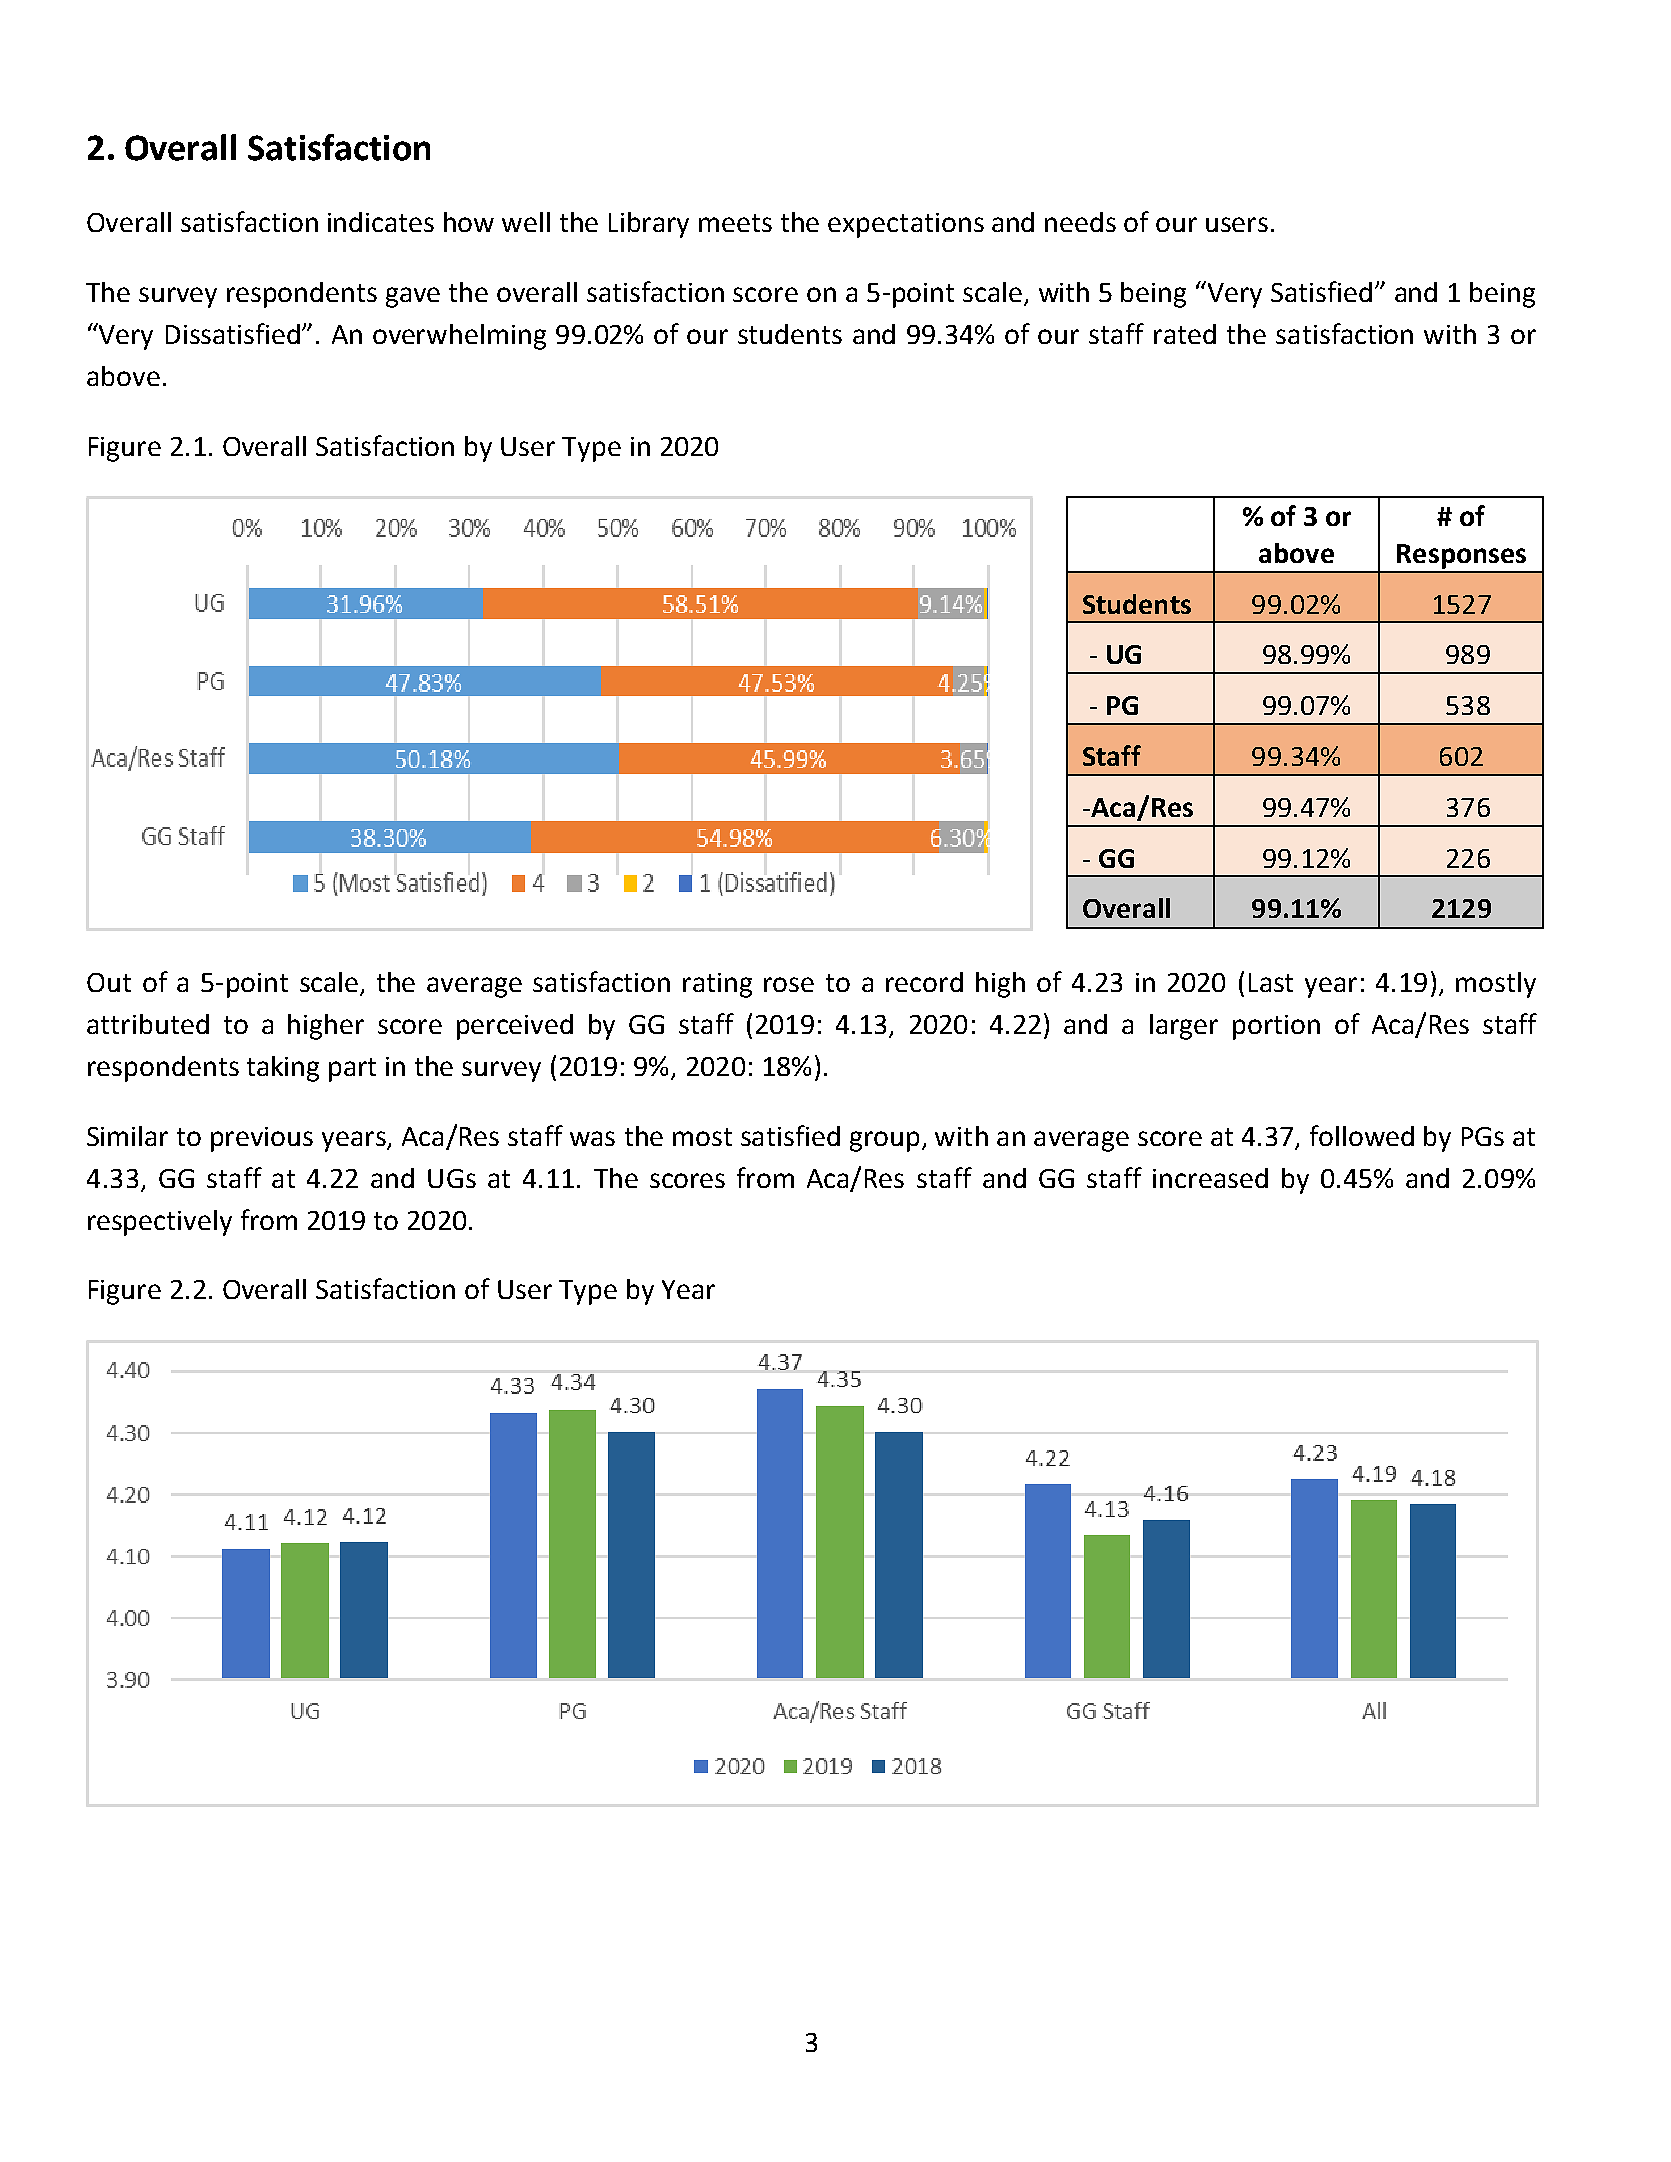 This image has height=2162, width=1671. What do you see at coordinates (1271, 982) in the image?
I see `Last` at bounding box center [1271, 982].
